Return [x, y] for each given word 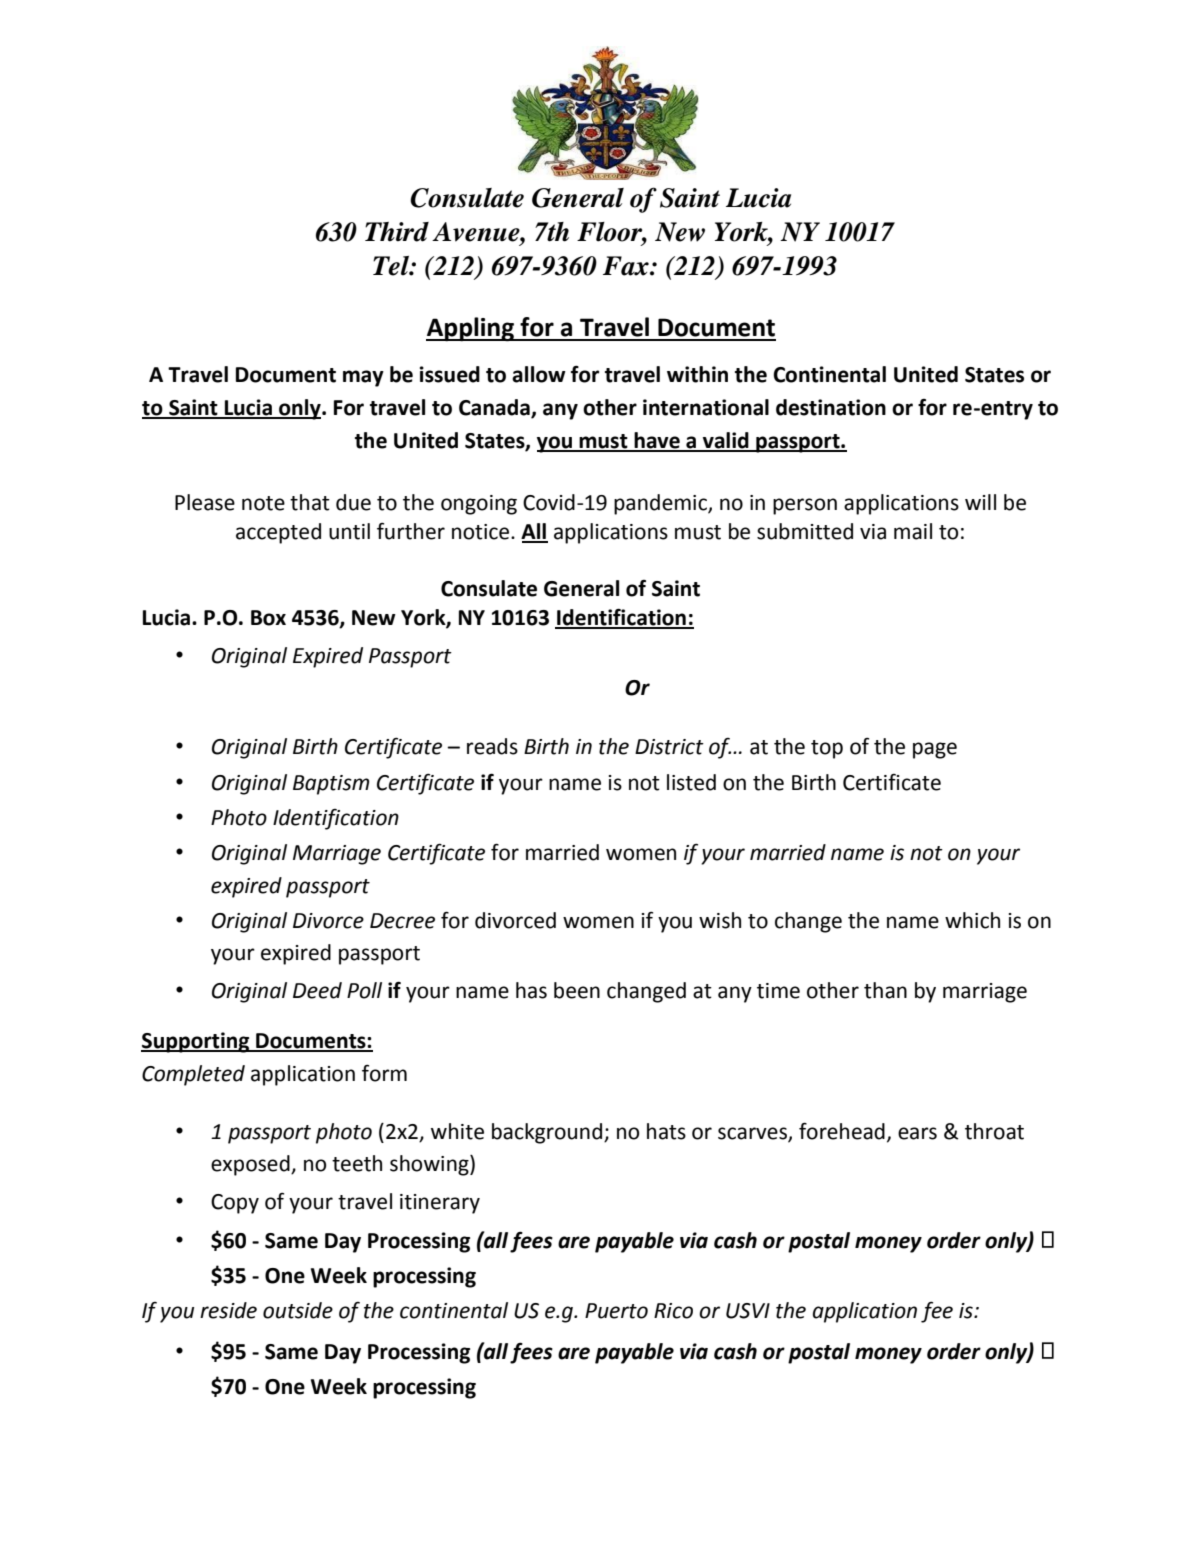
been [577, 990]
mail [913, 531]
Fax [627, 266]
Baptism [331, 785]
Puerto [616, 1311]
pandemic [661, 504]
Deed [317, 990]
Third [397, 232]
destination [831, 407]
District [669, 747]
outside [298, 1310]
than [885, 990]
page [935, 750]
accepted [278, 533]
